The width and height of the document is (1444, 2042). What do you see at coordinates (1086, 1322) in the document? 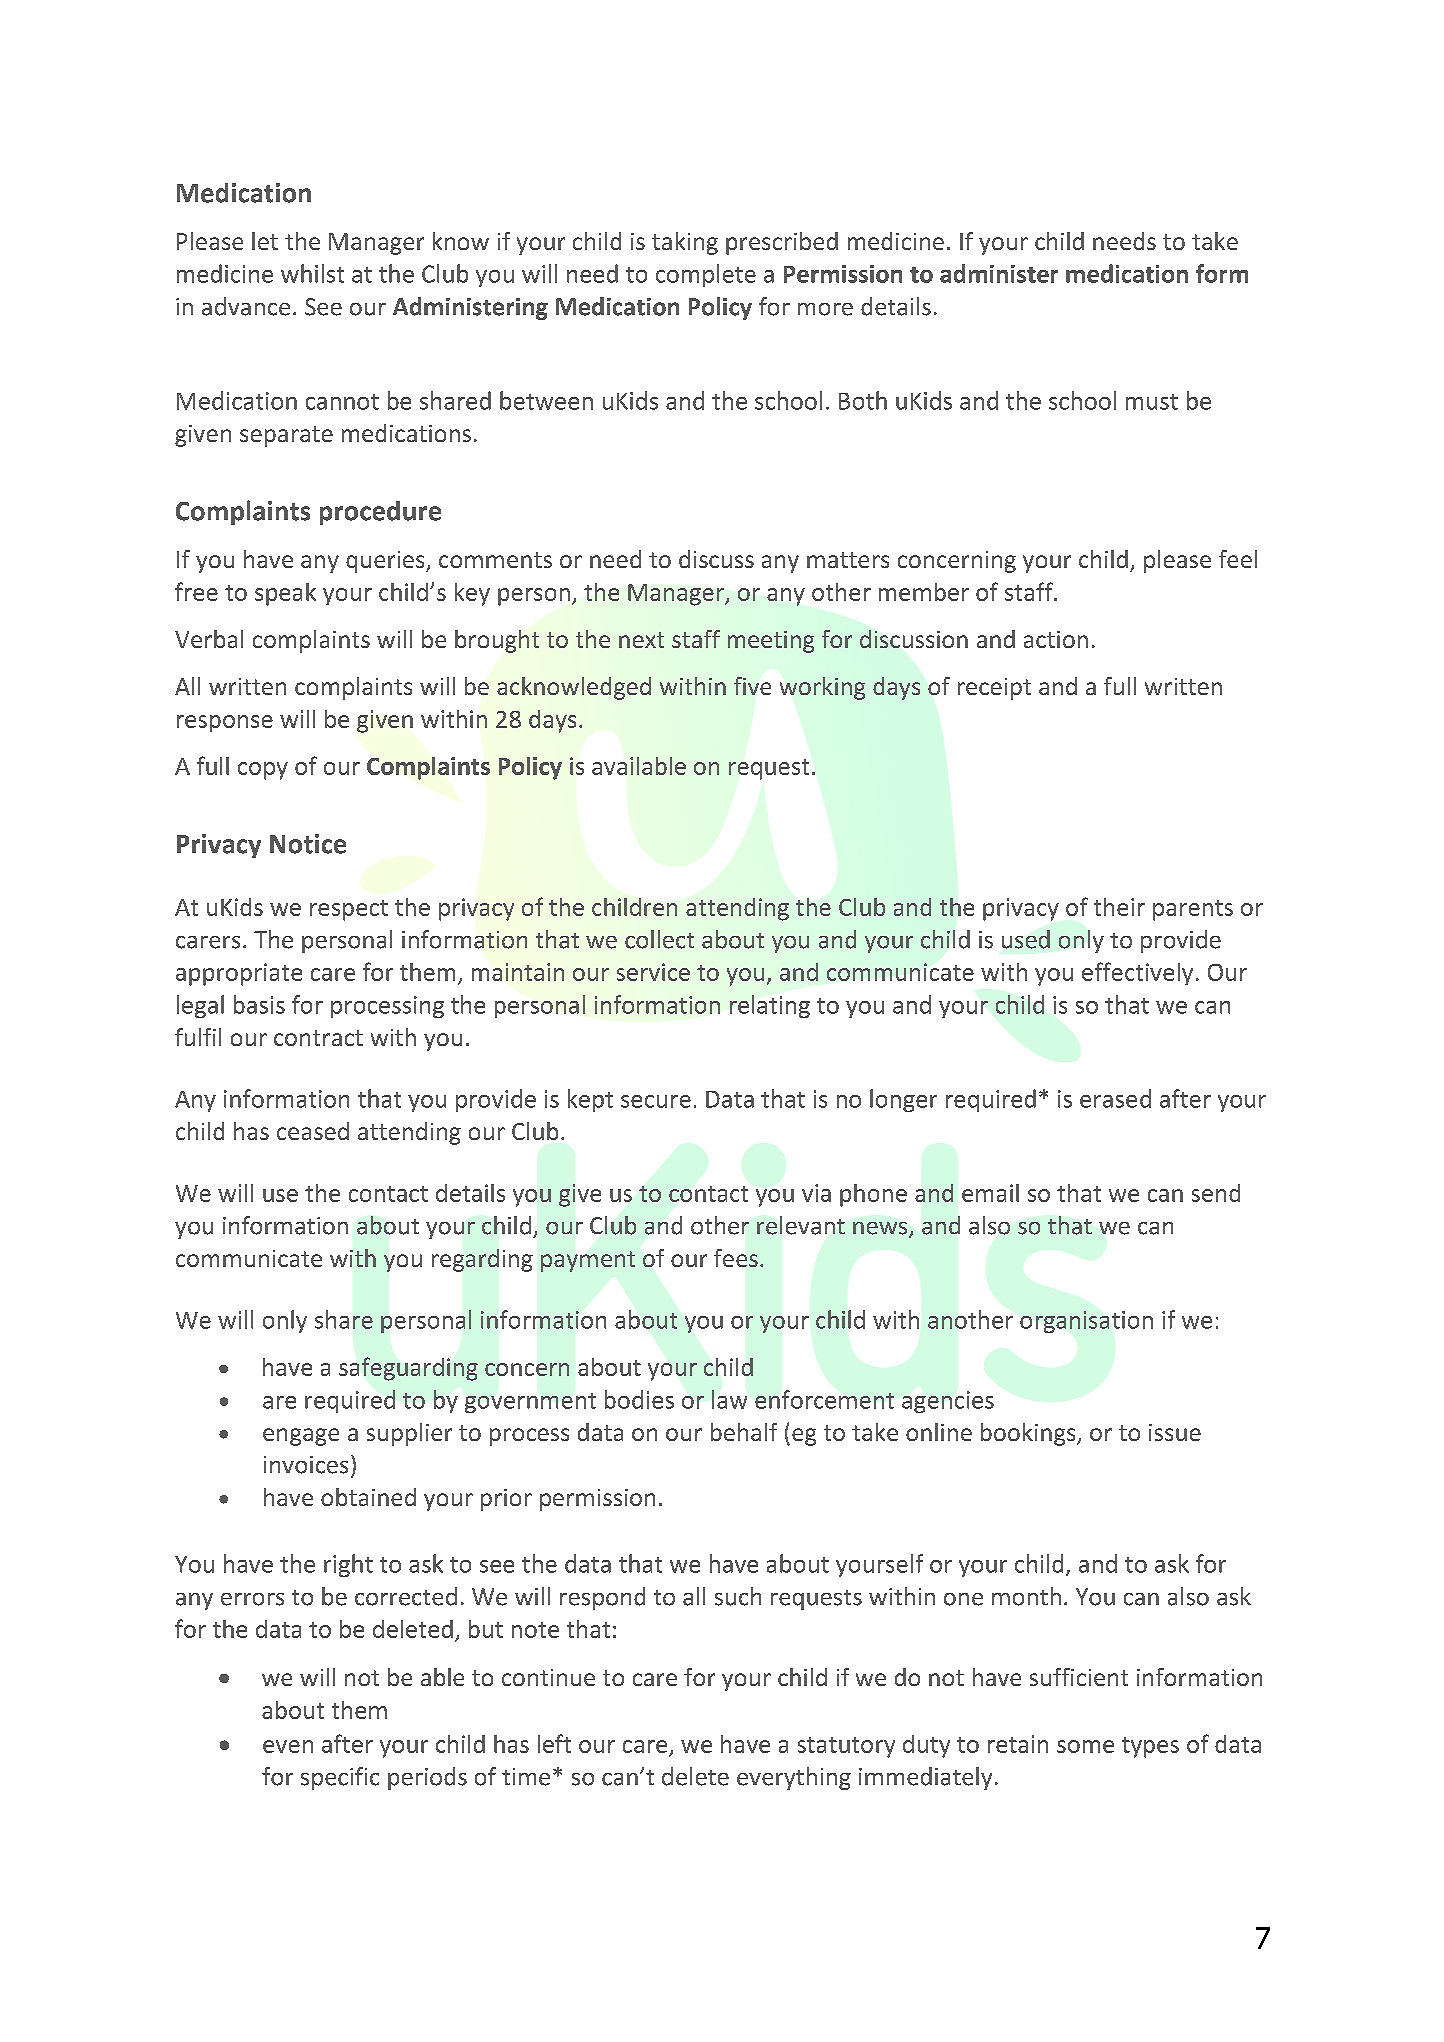
I see `organisation` at bounding box center [1086, 1322].
